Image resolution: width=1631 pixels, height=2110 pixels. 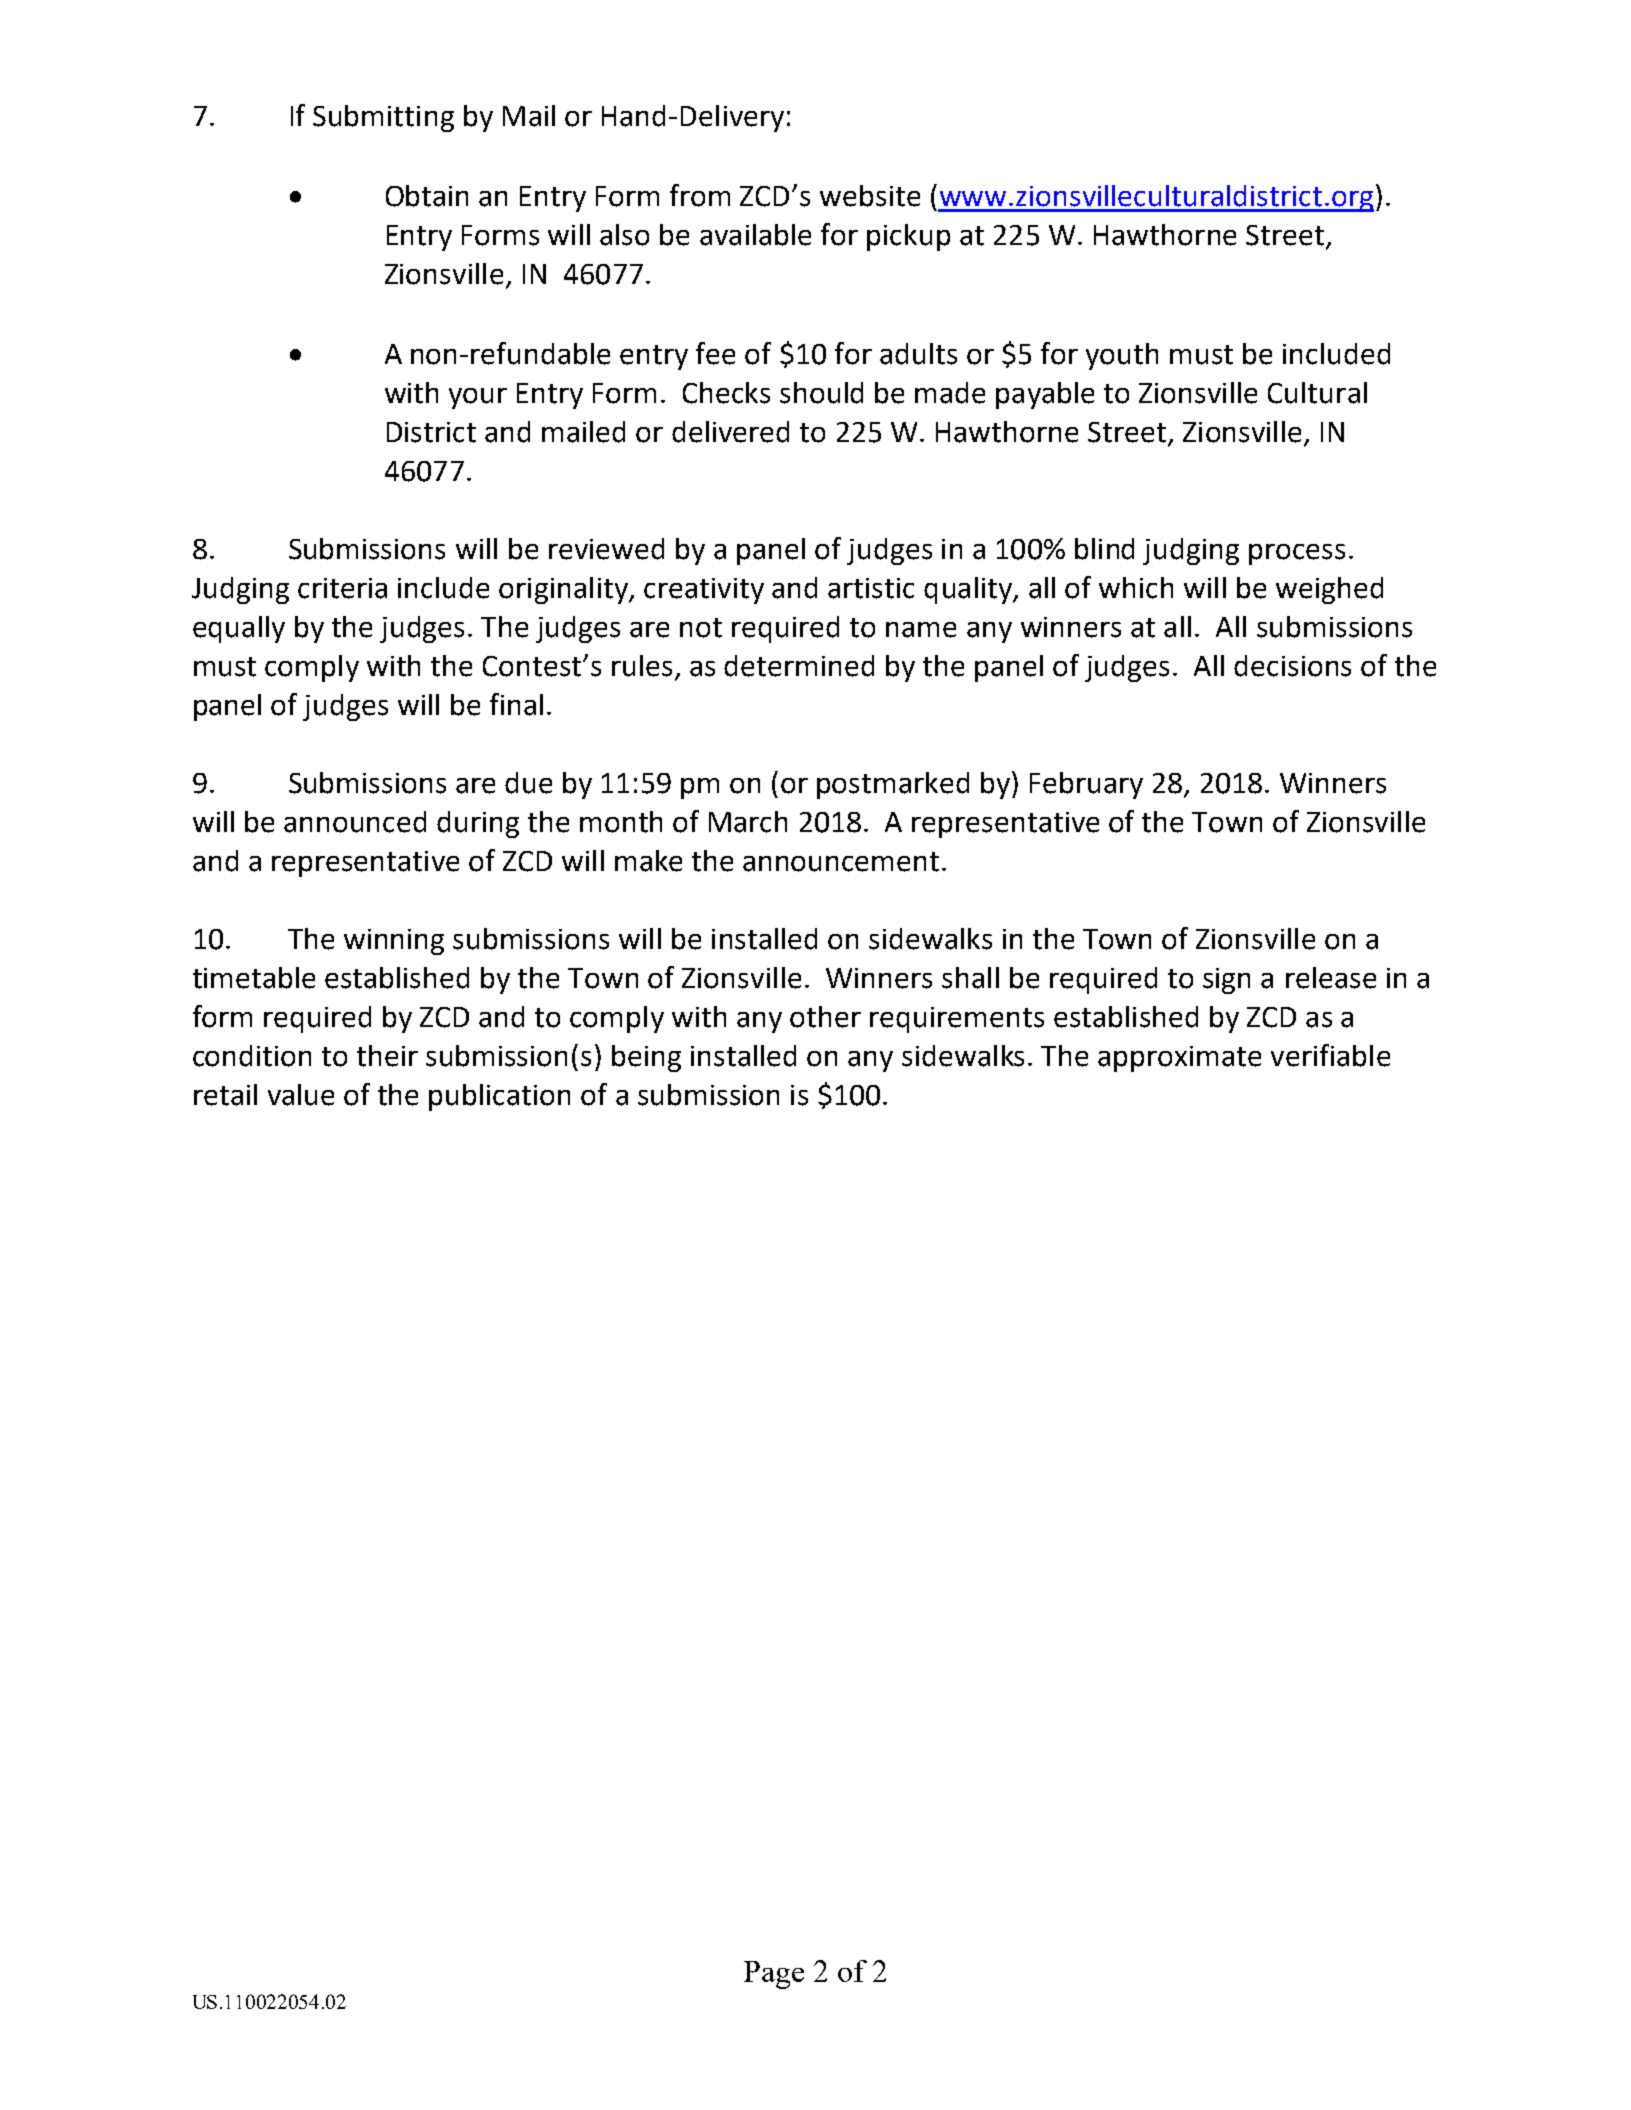 What do you see at coordinates (383, 118) in the document?
I see `Submitting` at bounding box center [383, 118].
